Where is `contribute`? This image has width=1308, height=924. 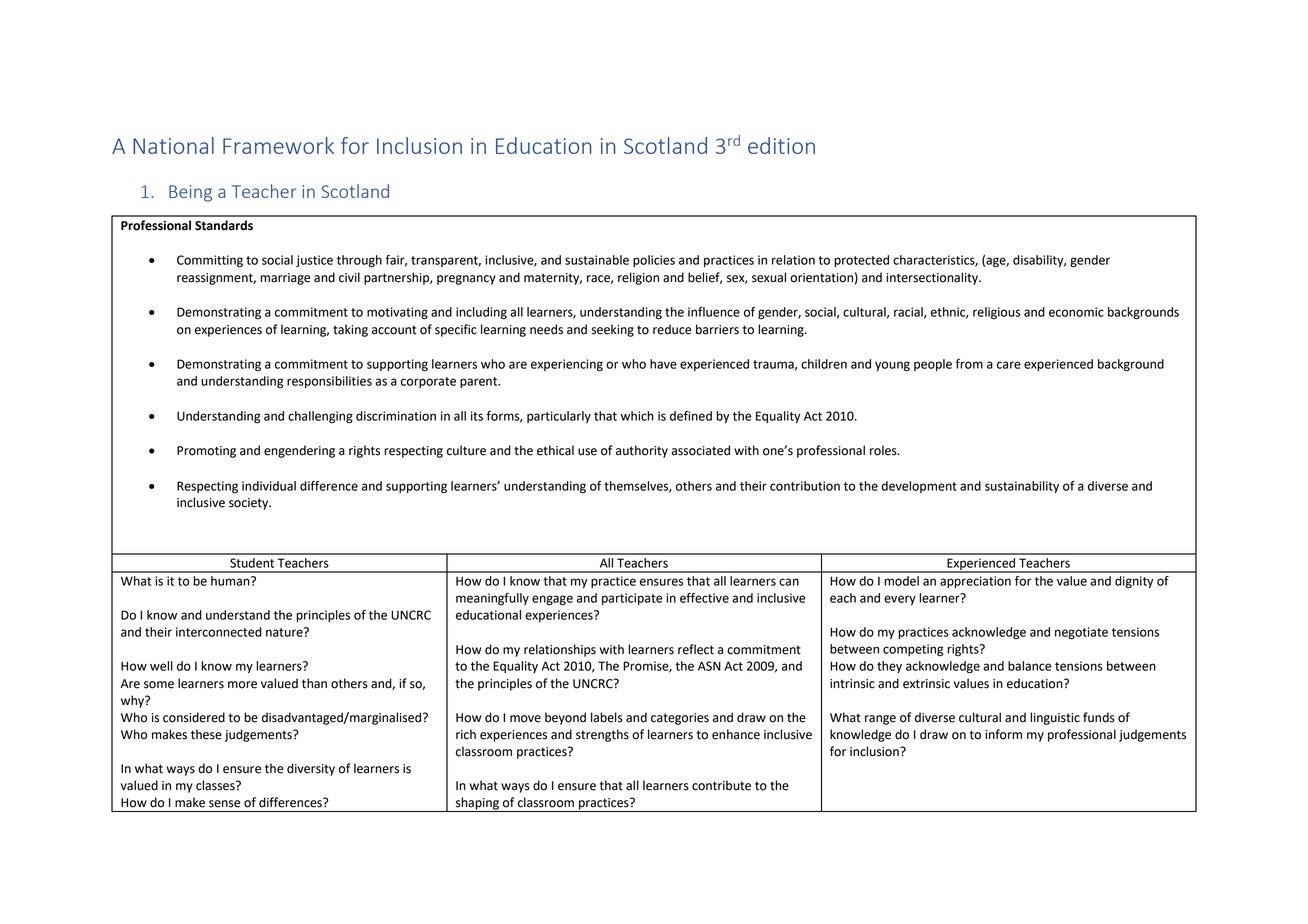
contribute is located at coordinates (721, 785).
